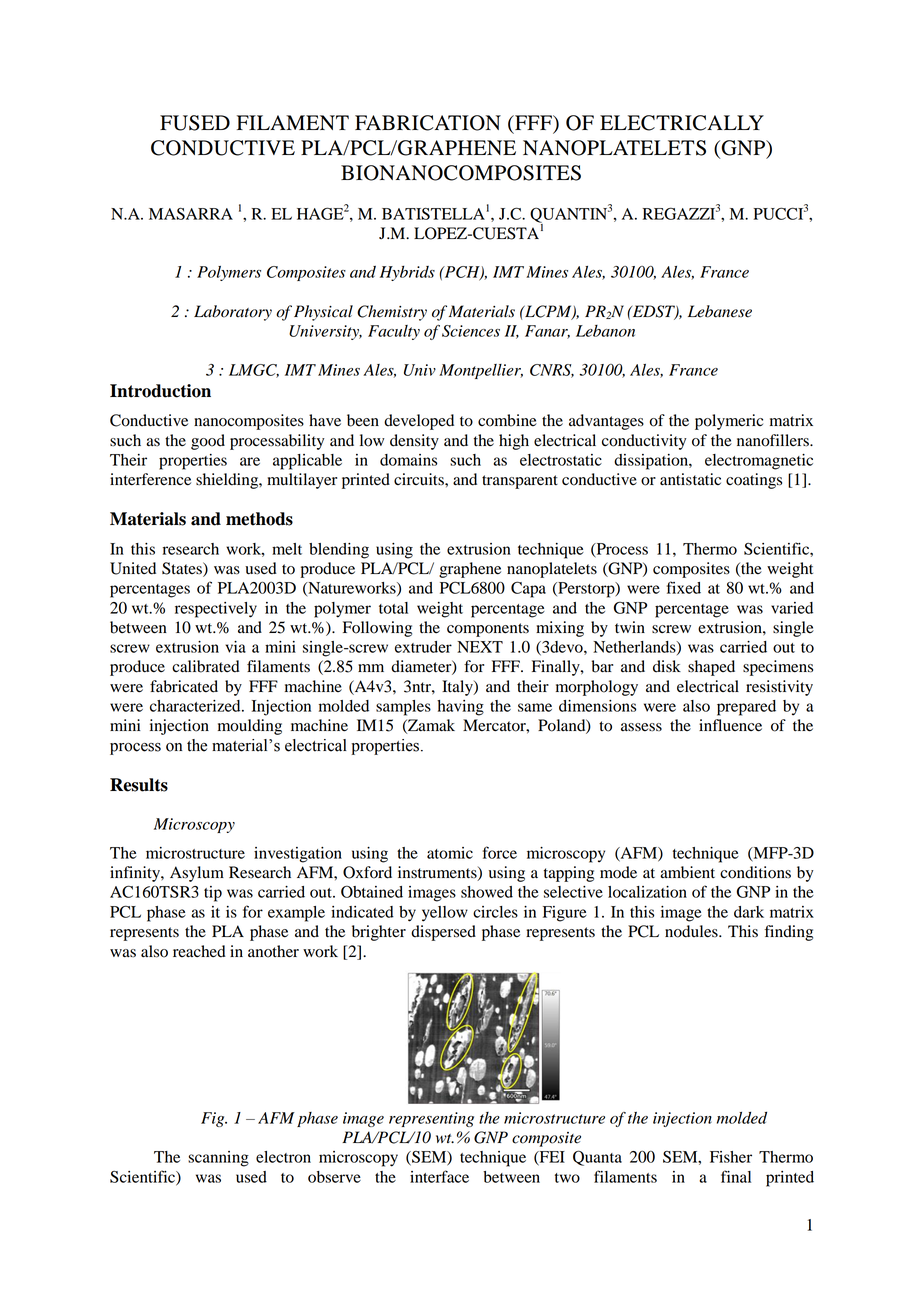 The height and width of the document is (1309, 924). Describe the element at coordinates (480, 647) in the document. I see `NEXT` at that location.
